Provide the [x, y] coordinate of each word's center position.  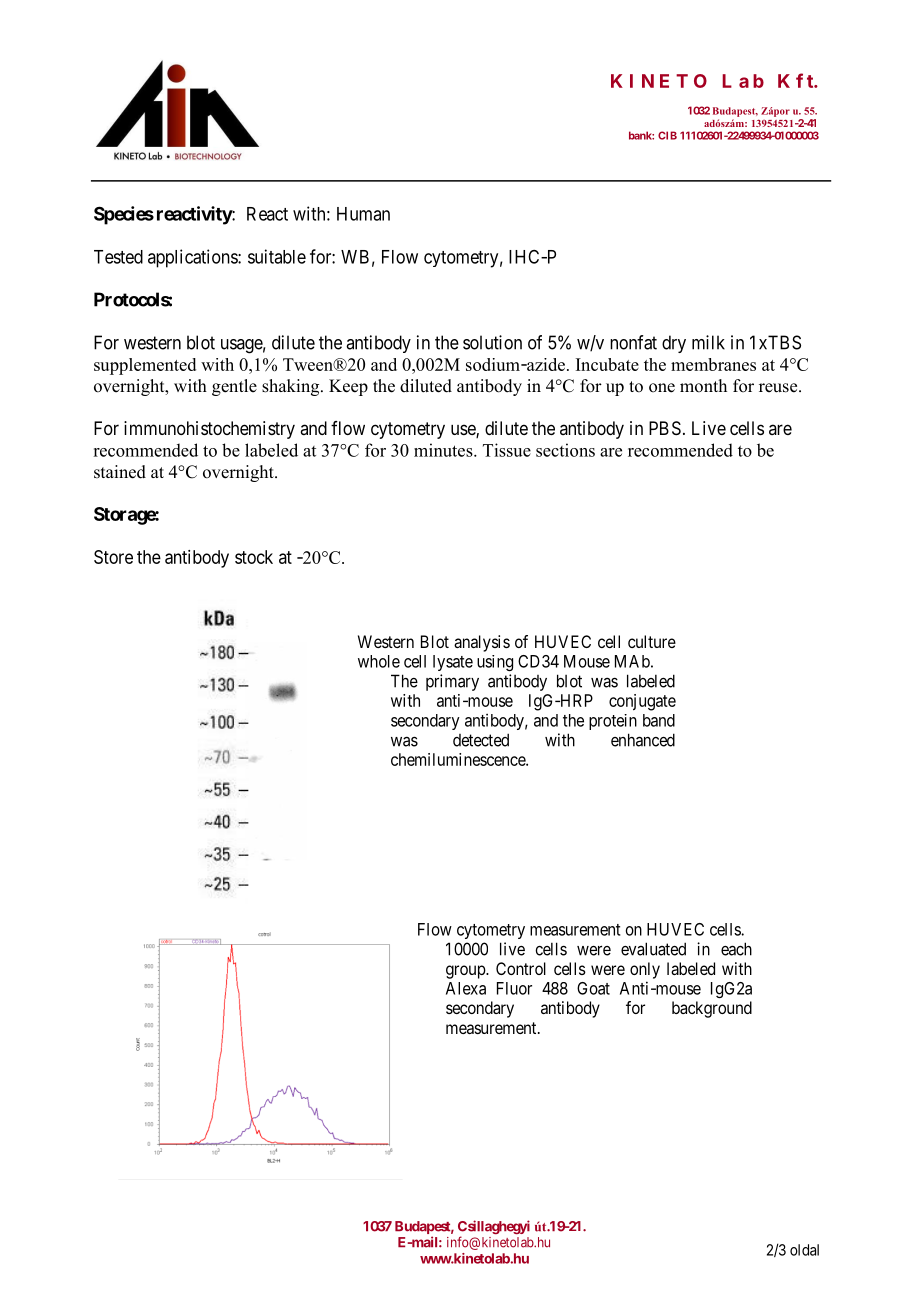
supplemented [145, 366]
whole [379, 661]
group [466, 972]
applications [193, 258]
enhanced [643, 740]
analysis [482, 643]
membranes [713, 364]
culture [652, 641]
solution [492, 342]
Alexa [466, 988]
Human [363, 214]
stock [254, 557]
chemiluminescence [459, 759]
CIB [667, 135]
